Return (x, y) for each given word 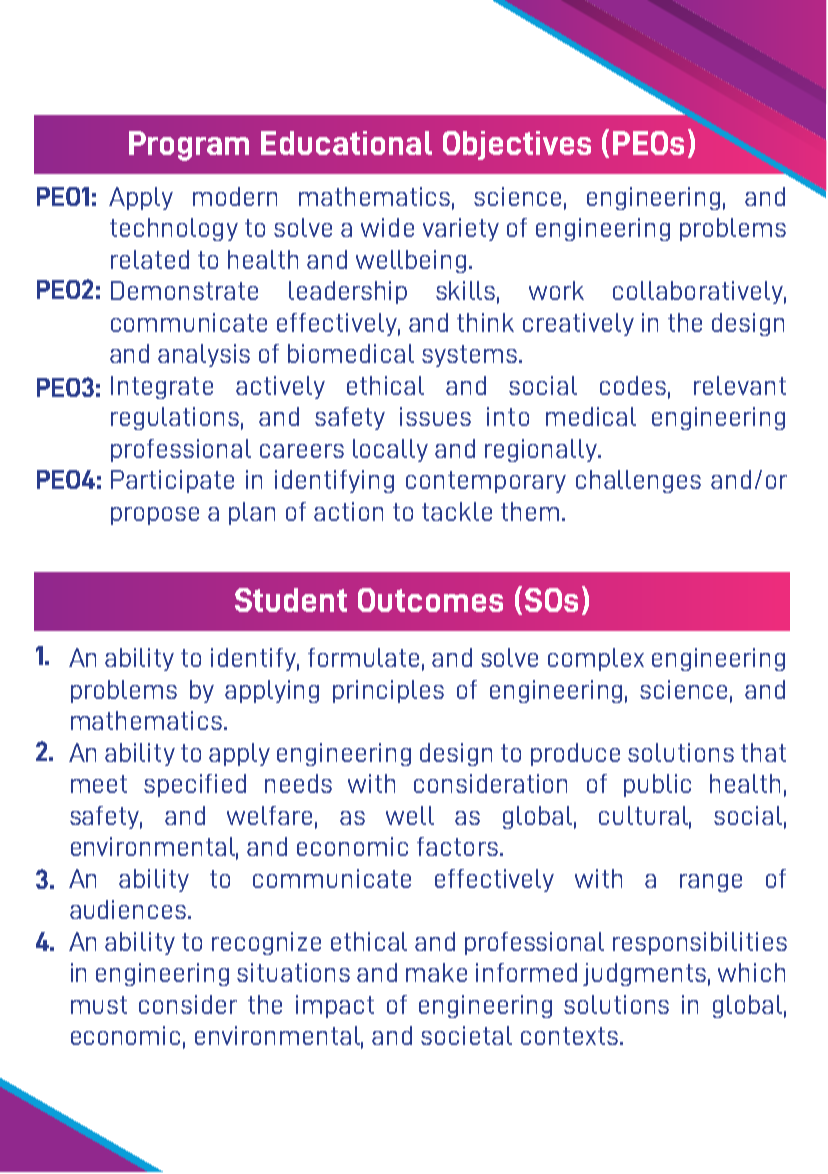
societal (466, 1035)
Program (189, 146)
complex (596, 659)
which (751, 972)
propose (155, 516)
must (99, 1005)
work (556, 290)
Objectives (517, 145)
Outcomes (430, 600)
